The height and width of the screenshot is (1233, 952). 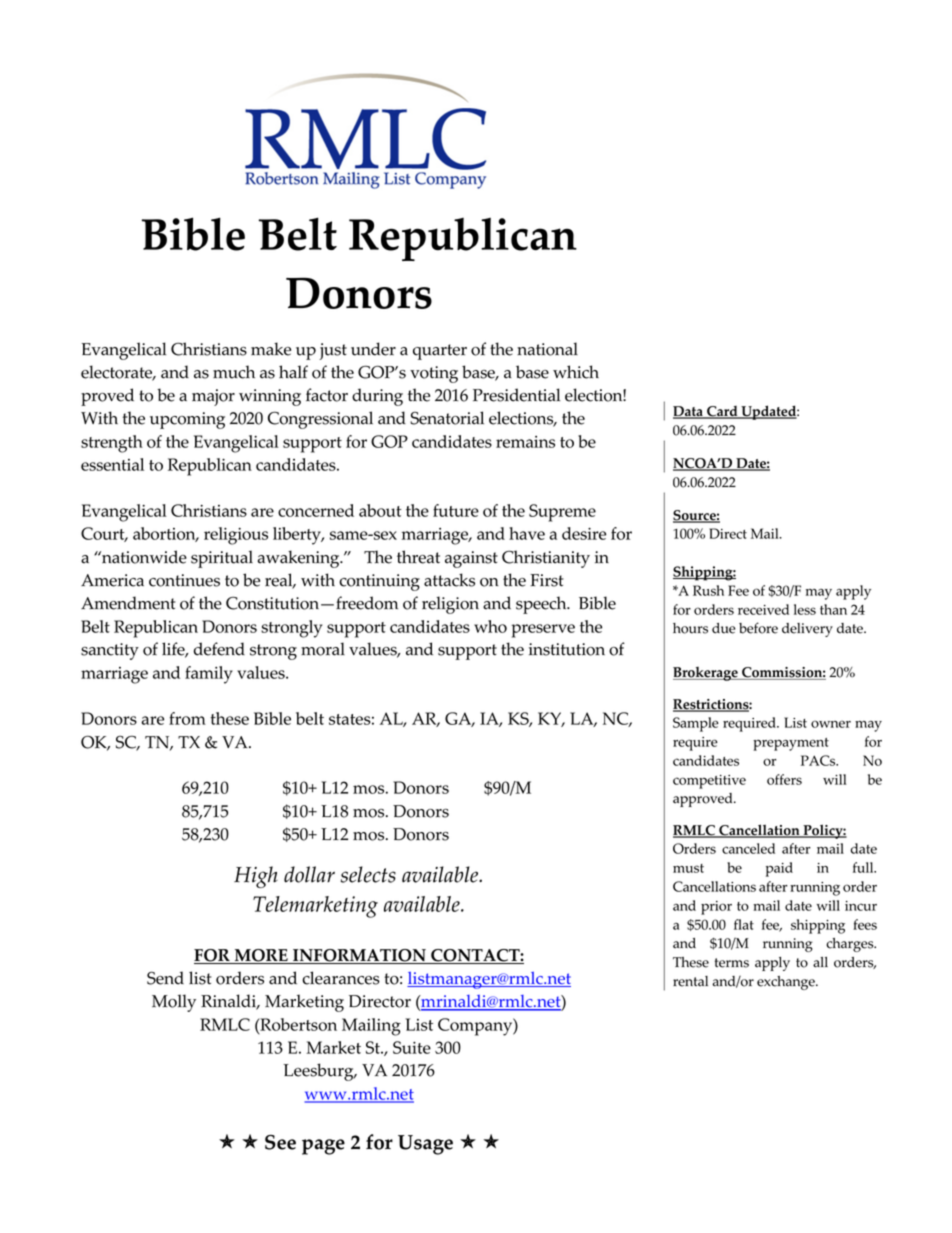 I want to click on Usage, so click(x=425, y=1145).
